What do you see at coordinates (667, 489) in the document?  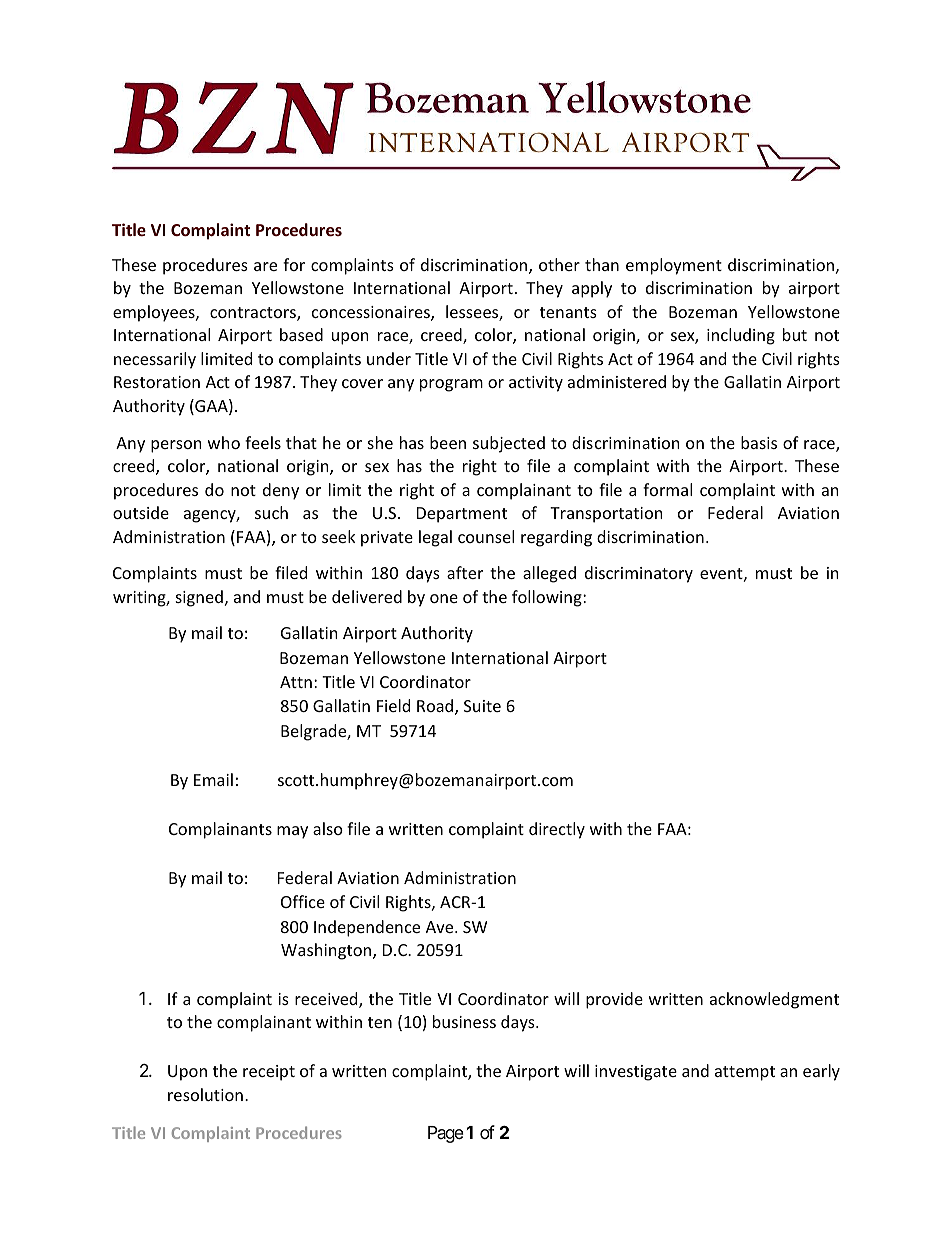 I see `formal` at bounding box center [667, 489].
